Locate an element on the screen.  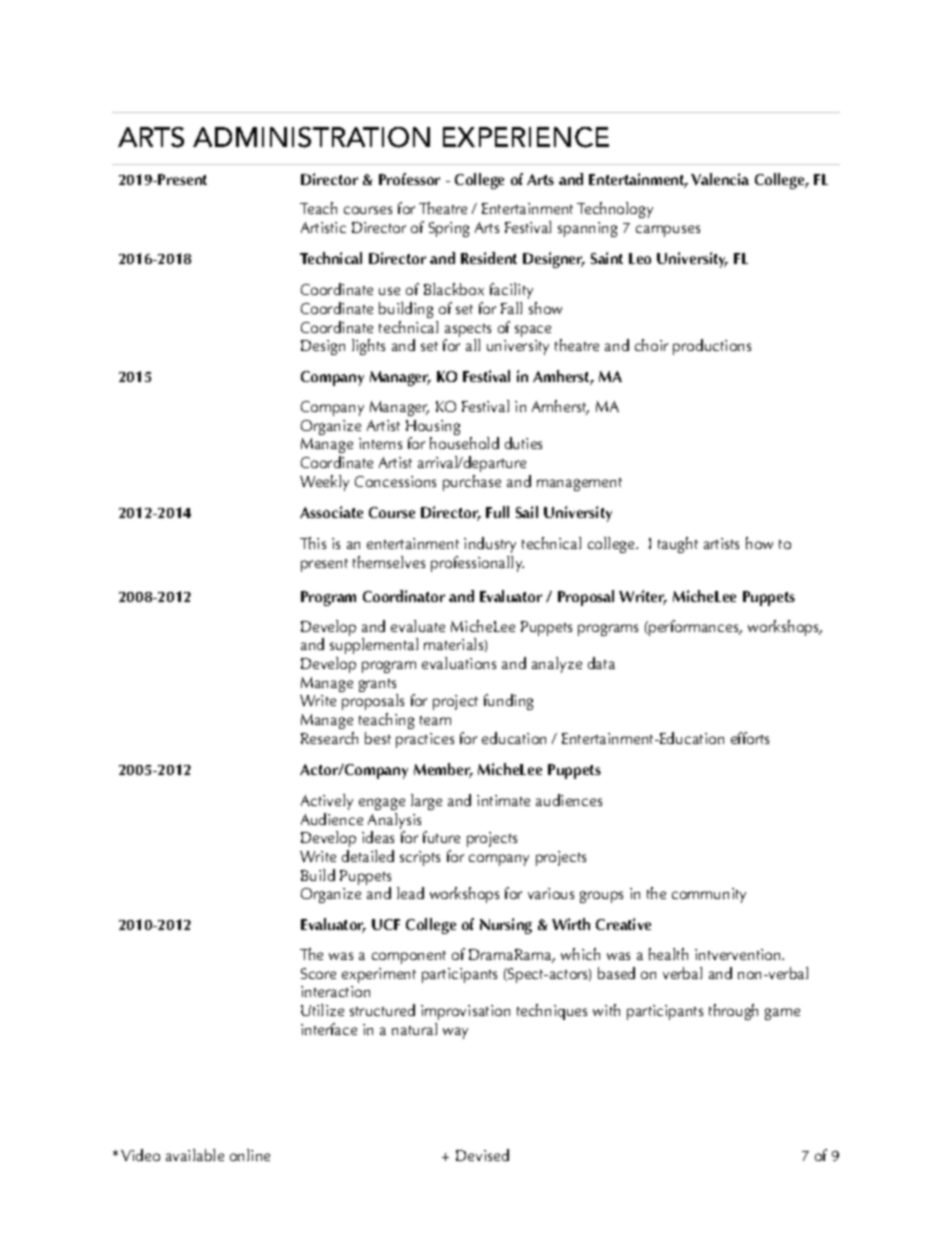
lights is located at coordinates (368, 347).
